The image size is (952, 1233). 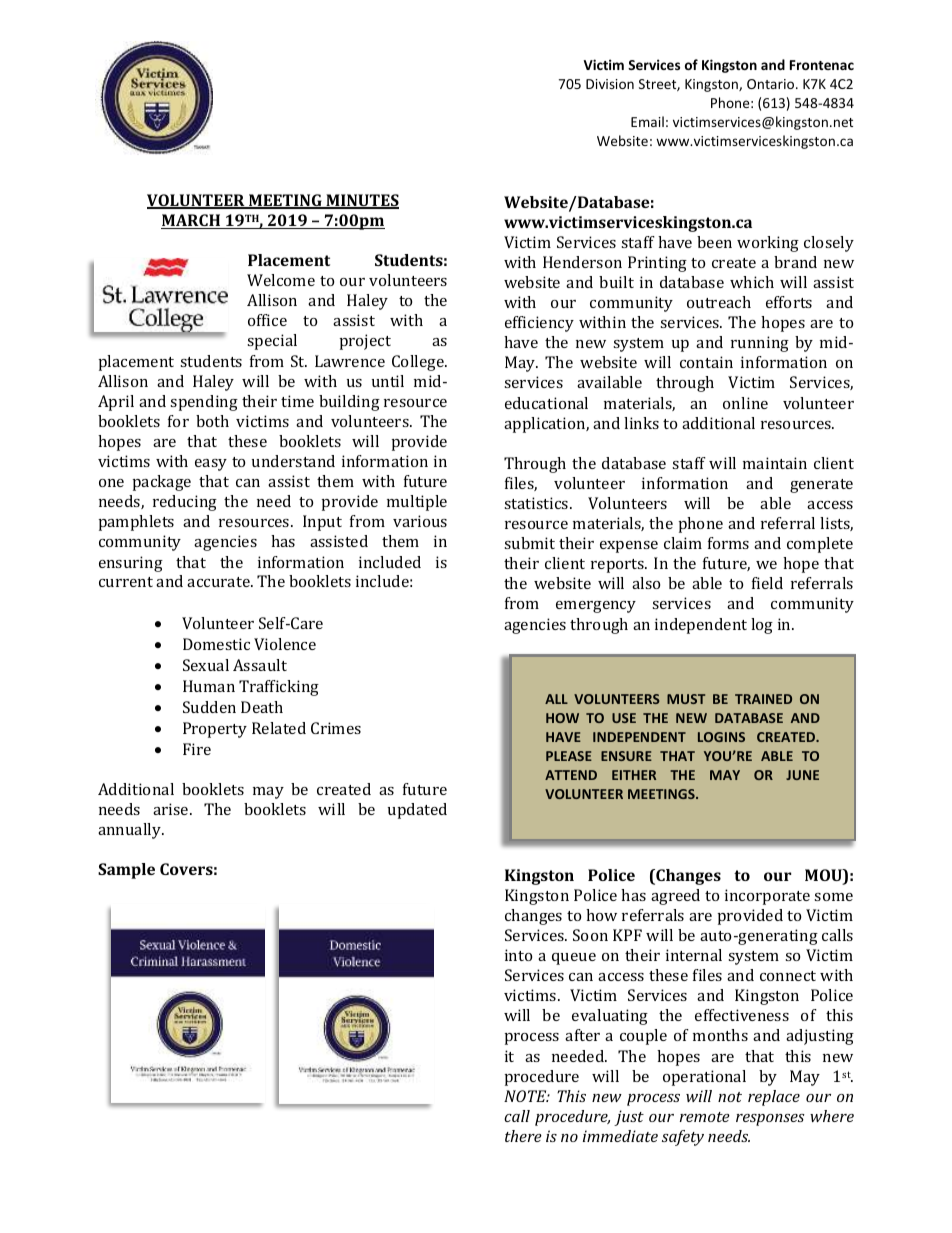 What do you see at coordinates (775, 463) in the screenshot?
I see `maintain` at bounding box center [775, 463].
